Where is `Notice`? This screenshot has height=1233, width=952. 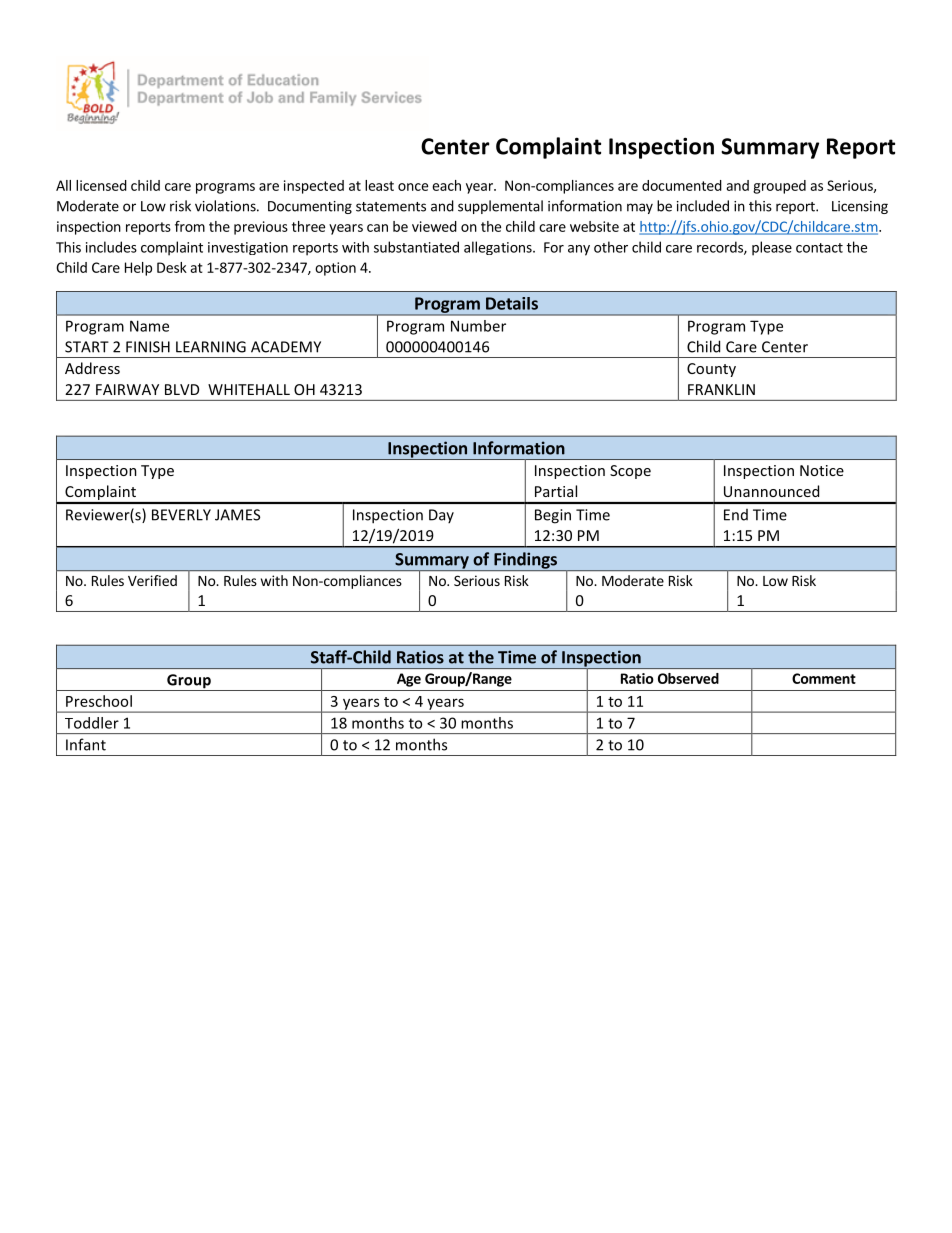
Notice is located at coordinates (822, 470).
